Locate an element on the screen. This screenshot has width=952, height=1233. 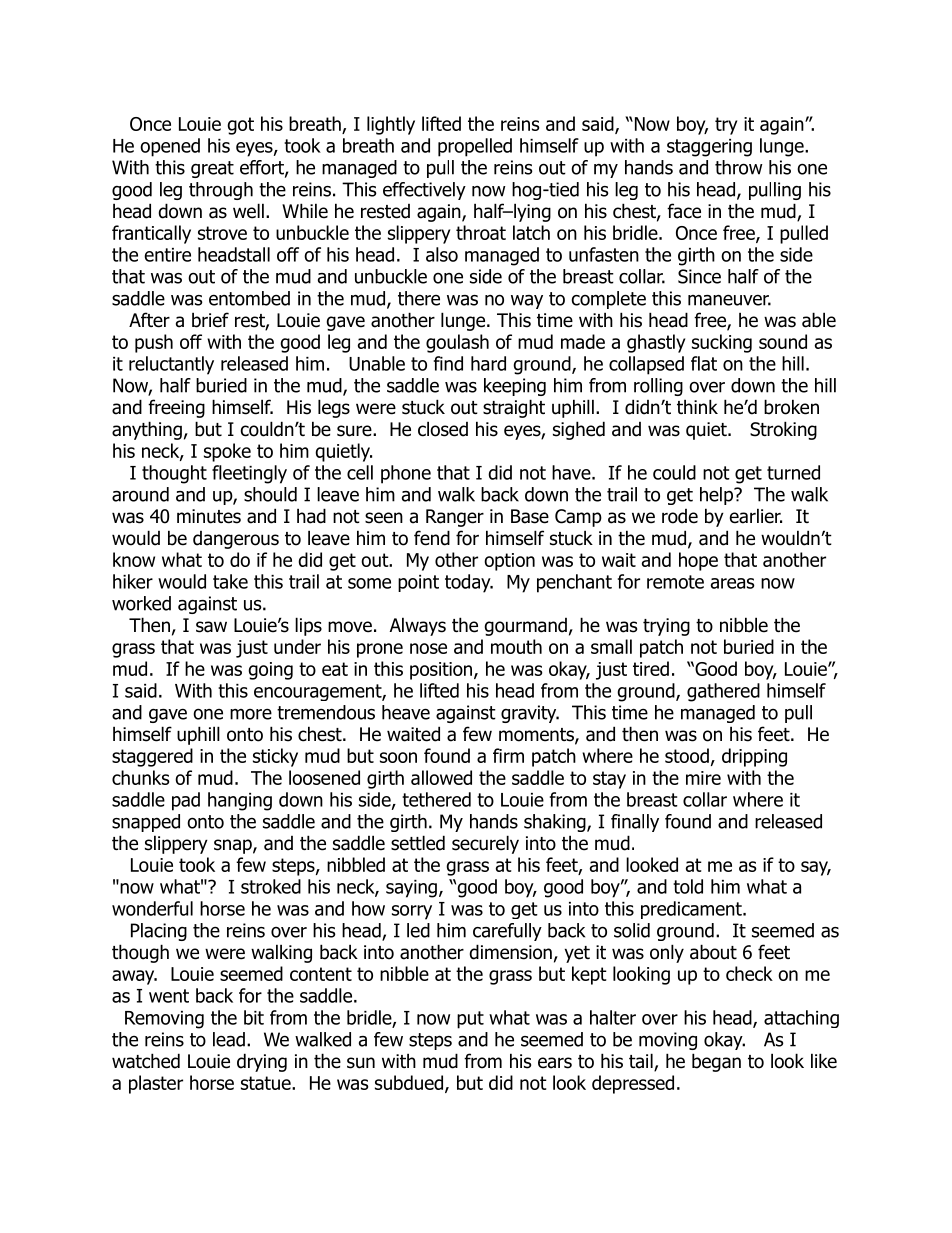
propelled is located at coordinates (475, 147).
